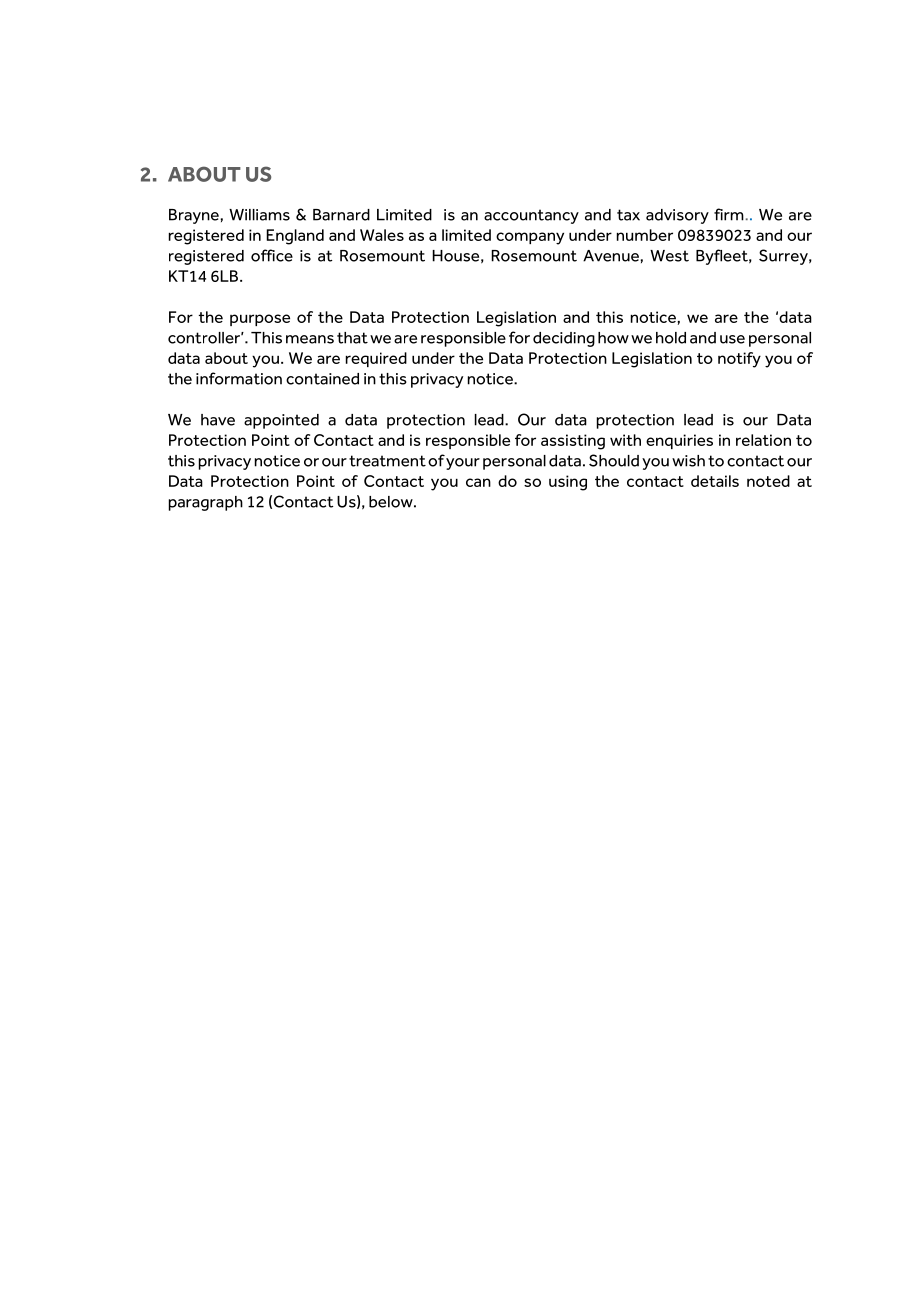  What do you see at coordinates (677, 216) in the document?
I see `advisory` at bounding box center [677, 216].
